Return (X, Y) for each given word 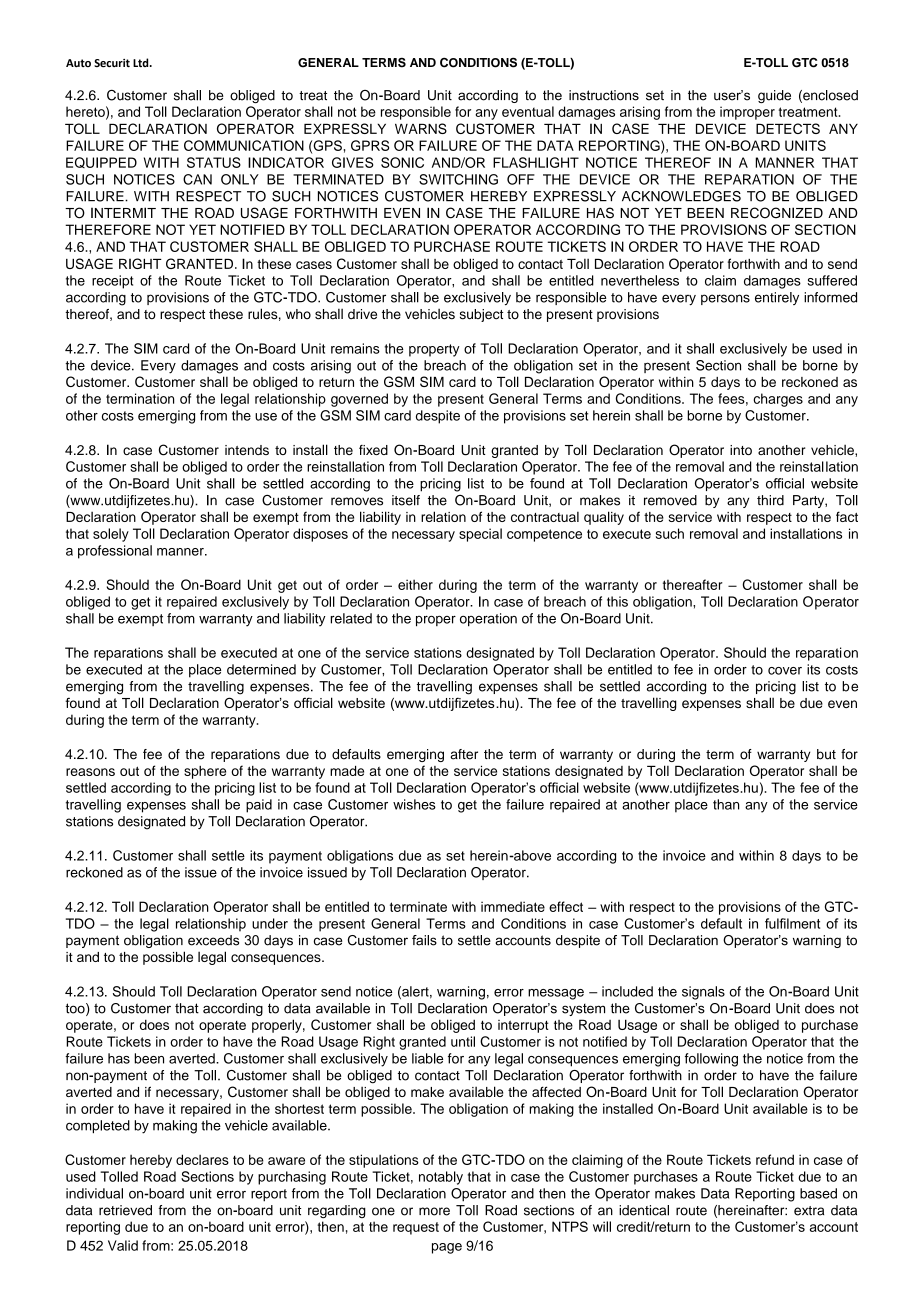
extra (809, 1211)
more (434, 1211)
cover (785, 671)
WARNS (421, 128)
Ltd (142, 62)
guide (774, 96)
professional (115, 552)
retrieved (125, 1210)
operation (488, 620)
